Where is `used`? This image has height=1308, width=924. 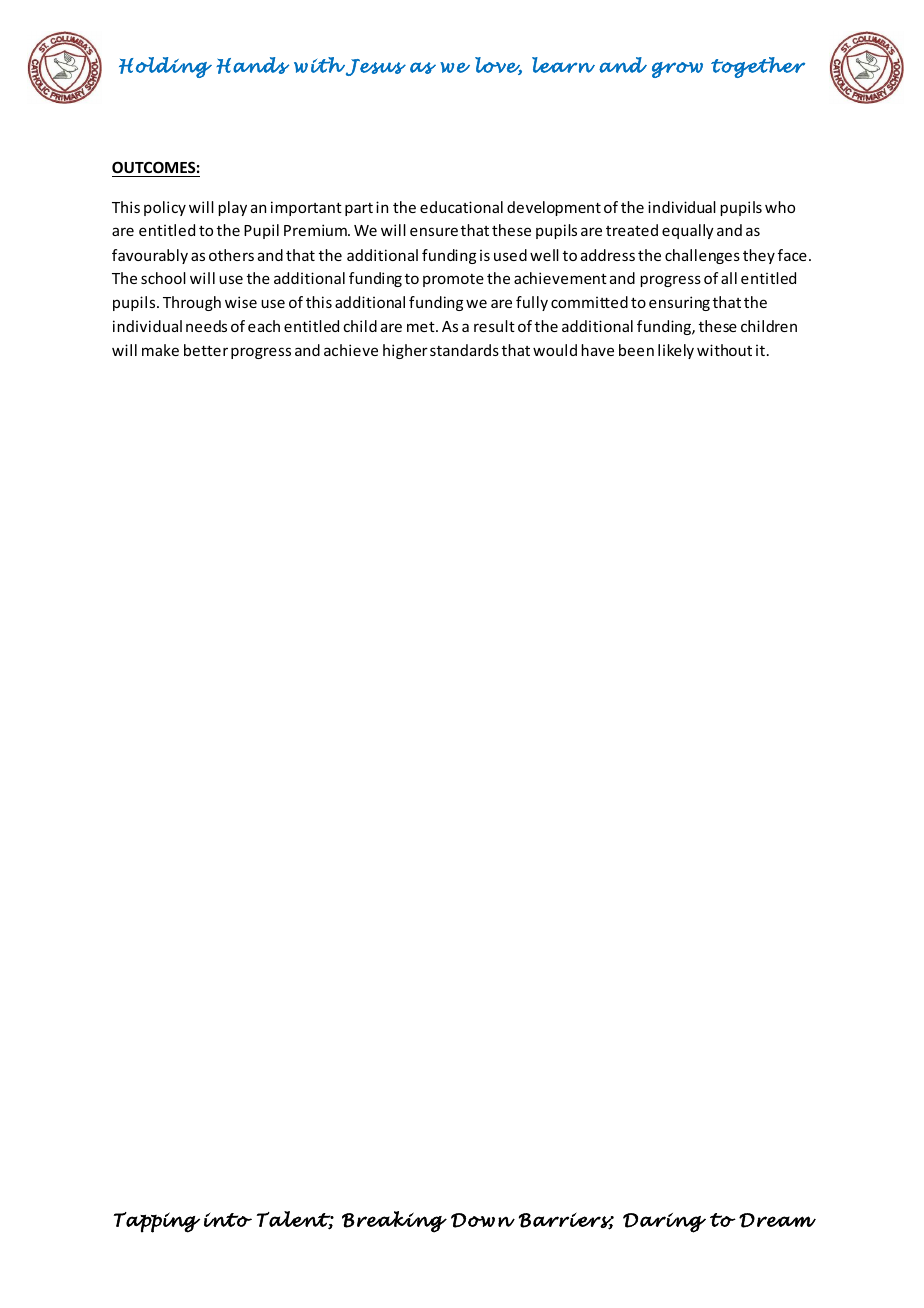
used is located at coordinates (510, 255).
